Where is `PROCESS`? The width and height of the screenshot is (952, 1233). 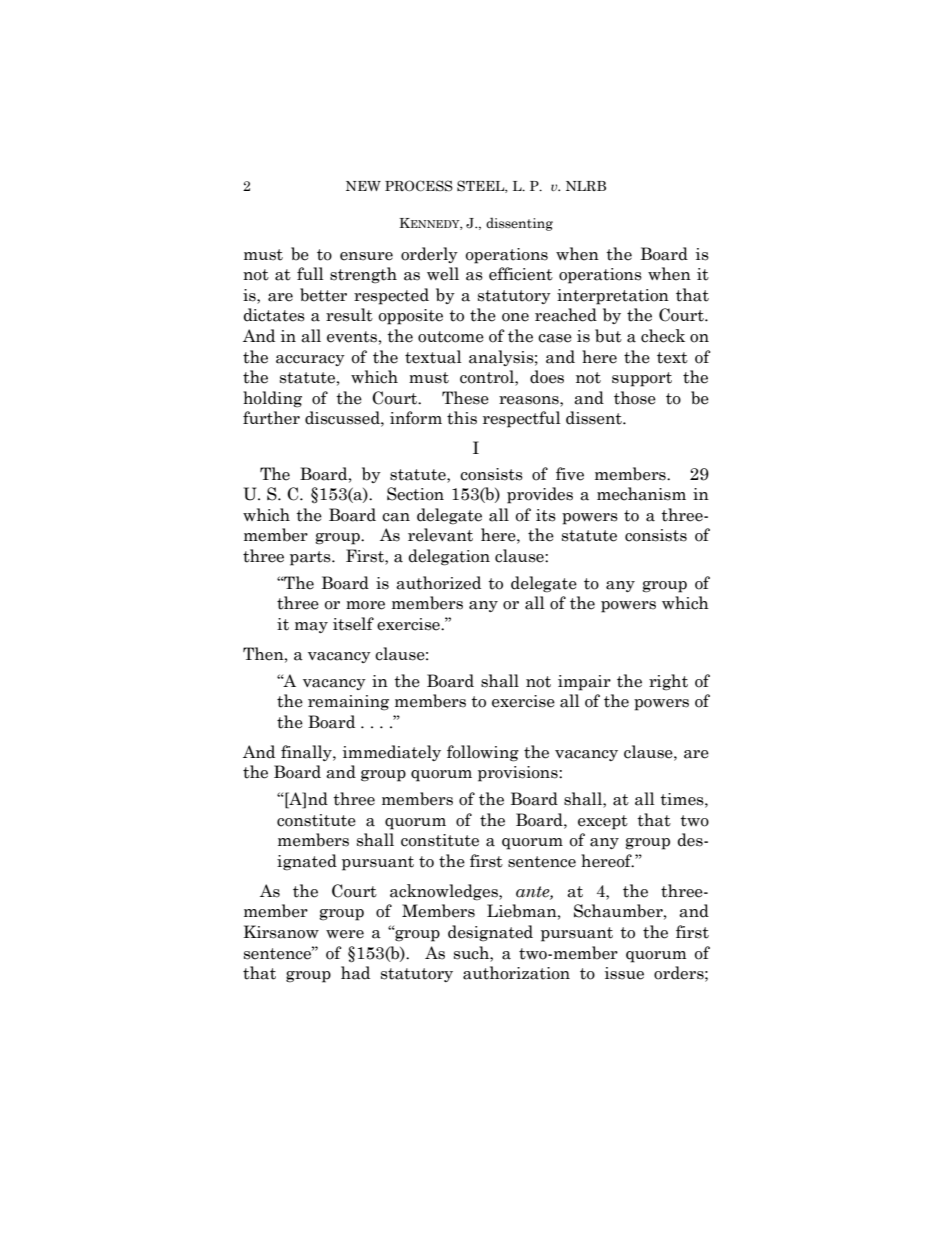
PROCESS is located at coordinates (419, 186).
